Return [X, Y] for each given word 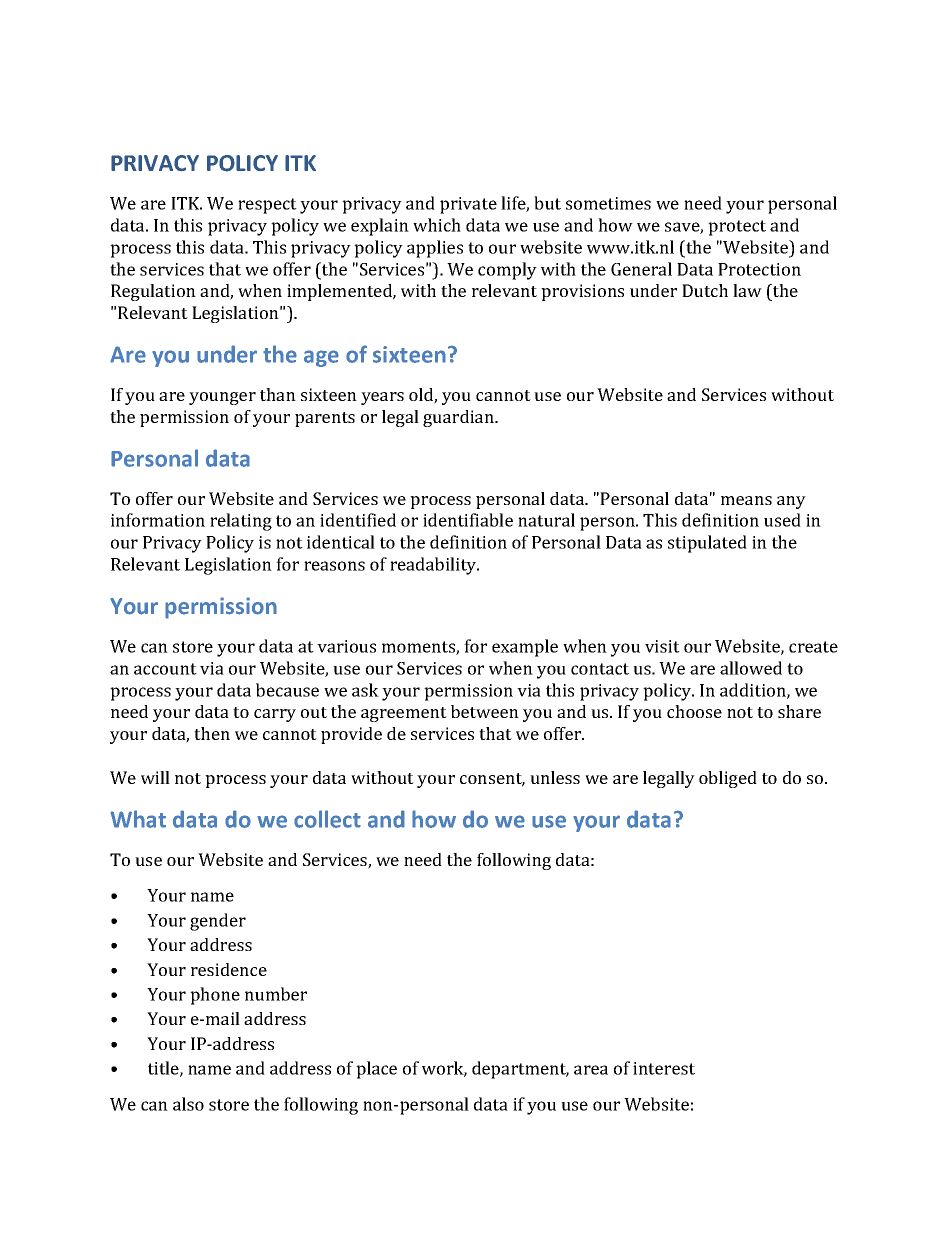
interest [664, 1068]
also [188, 1104]
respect [267, 206]
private [468, 205]
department [520, 1070]
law [747, 290]
